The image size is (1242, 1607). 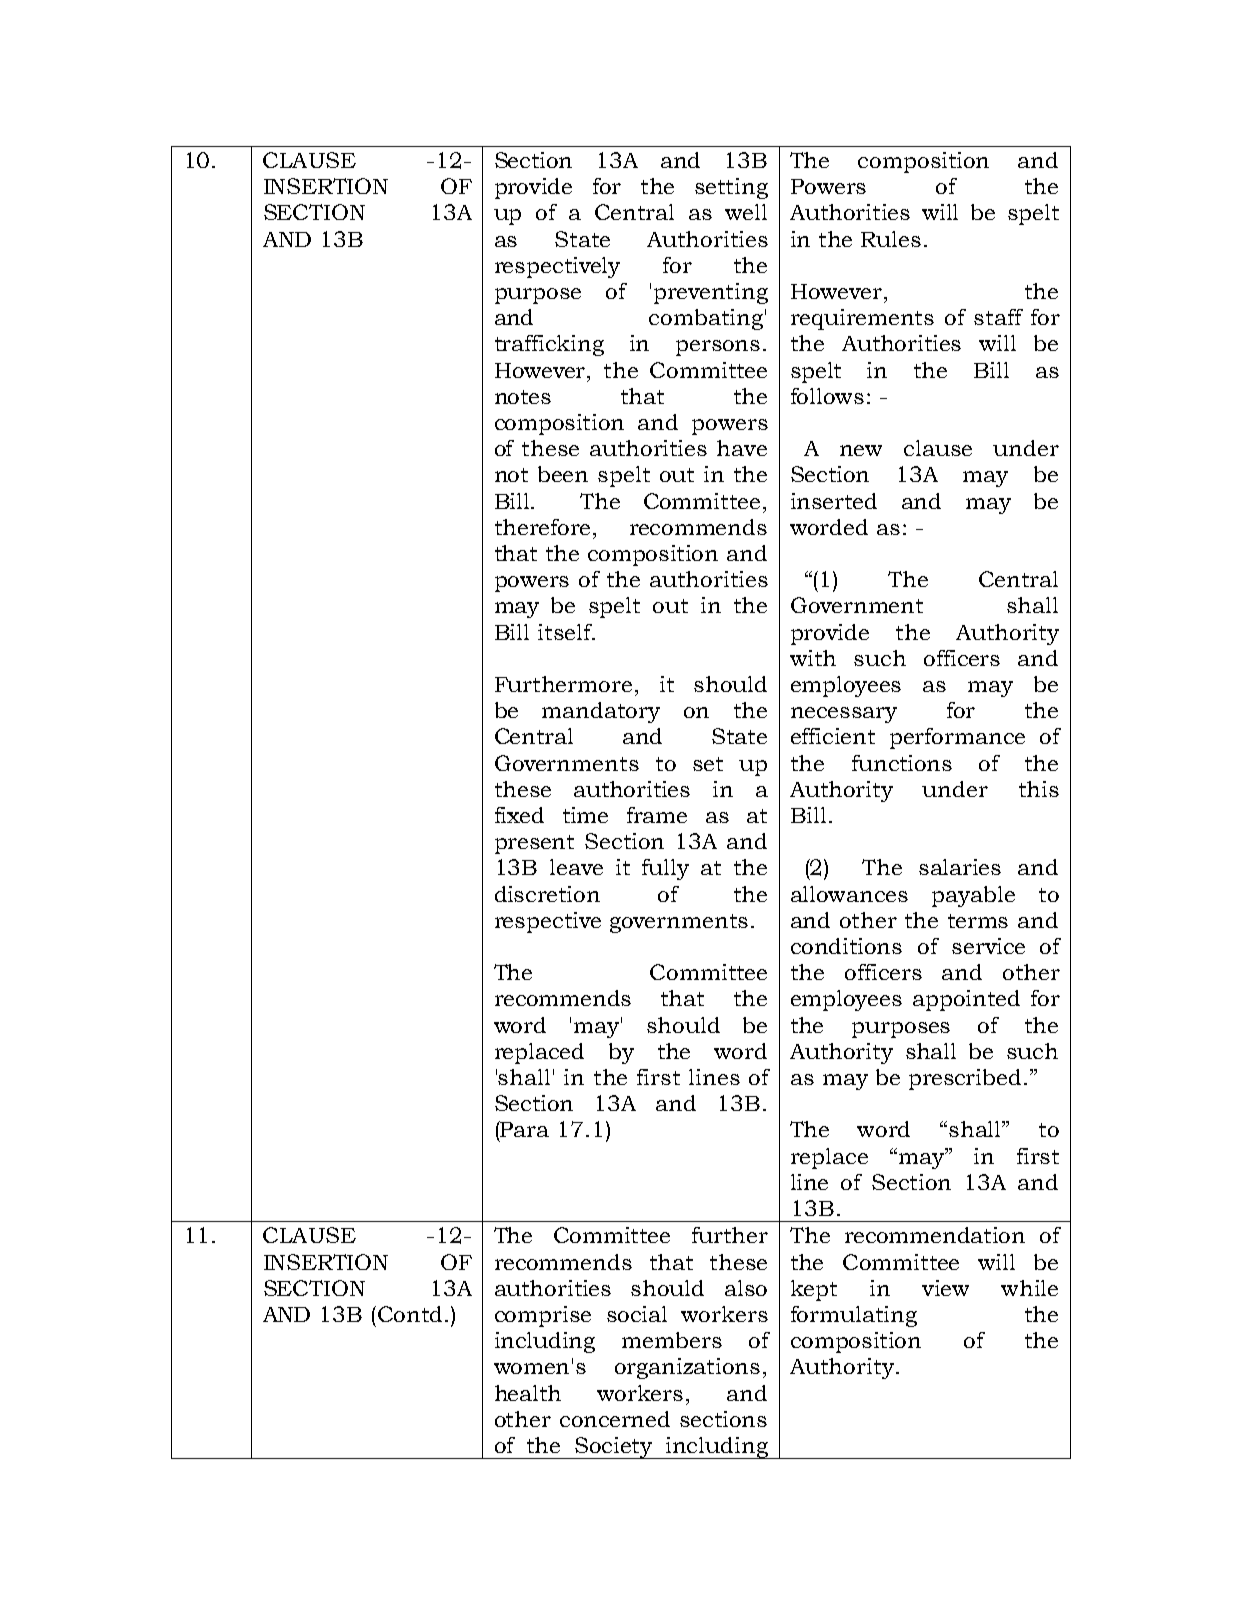 I want to click on health, so click(x=528, y=1393).
